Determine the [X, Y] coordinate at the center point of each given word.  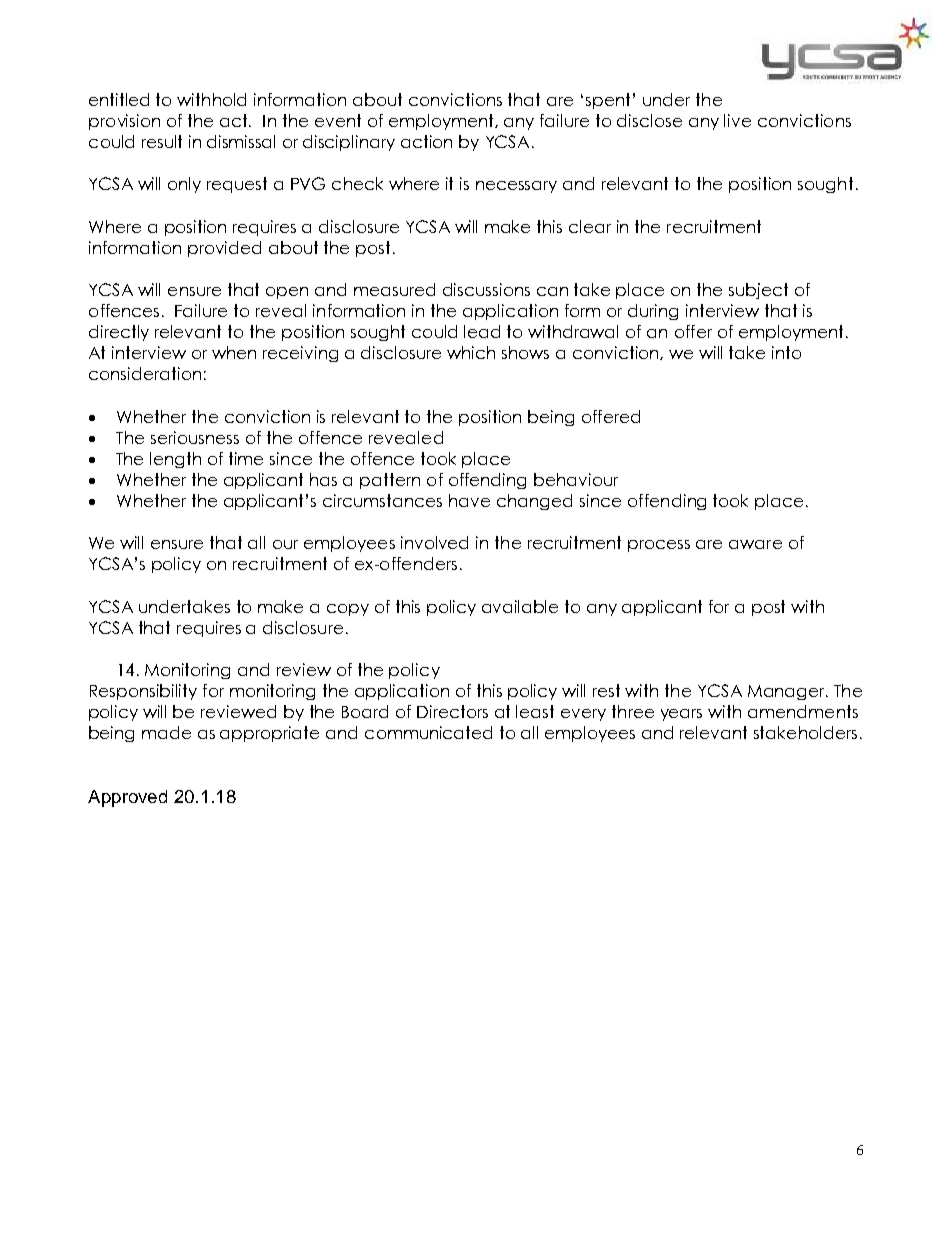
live [737, 120]
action [426, 141]
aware [755, 544]
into [786, 352]
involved [434, 542]
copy [348, 610]
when [234, 352]
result [162, 141]
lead [482, 331]
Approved [127, 798]
